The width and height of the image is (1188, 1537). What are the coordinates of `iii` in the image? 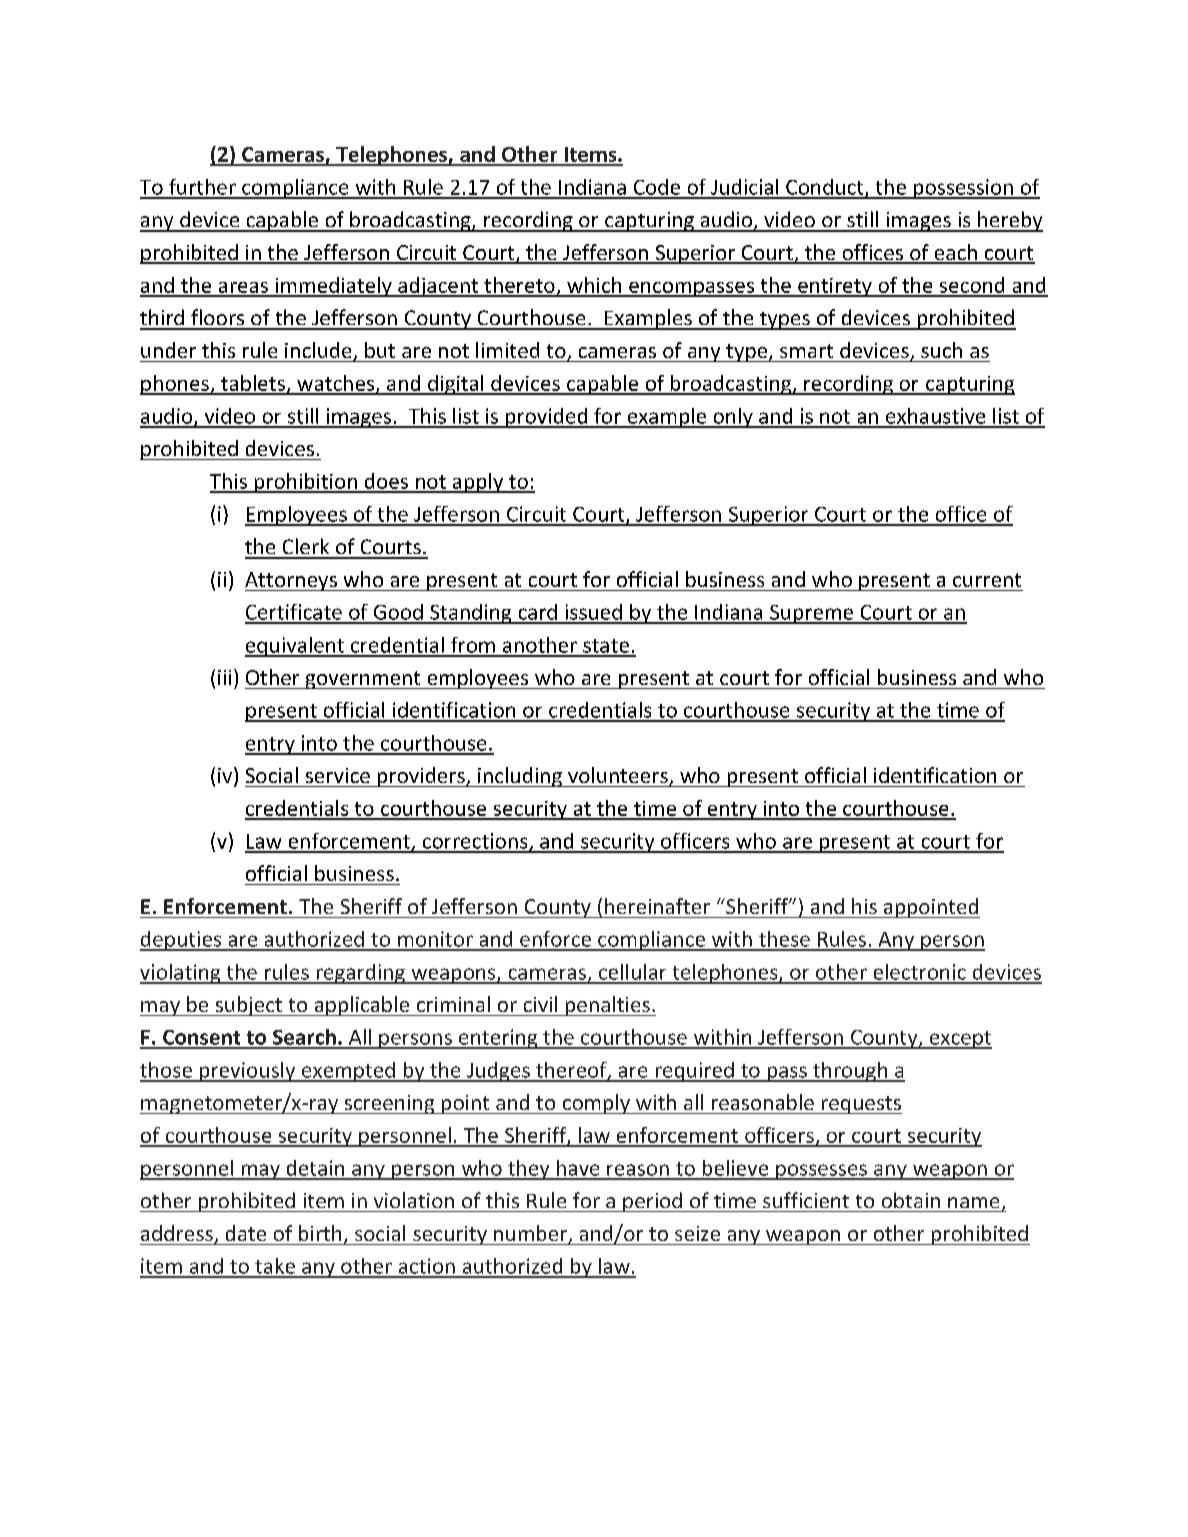 It's located at (224, 677).
